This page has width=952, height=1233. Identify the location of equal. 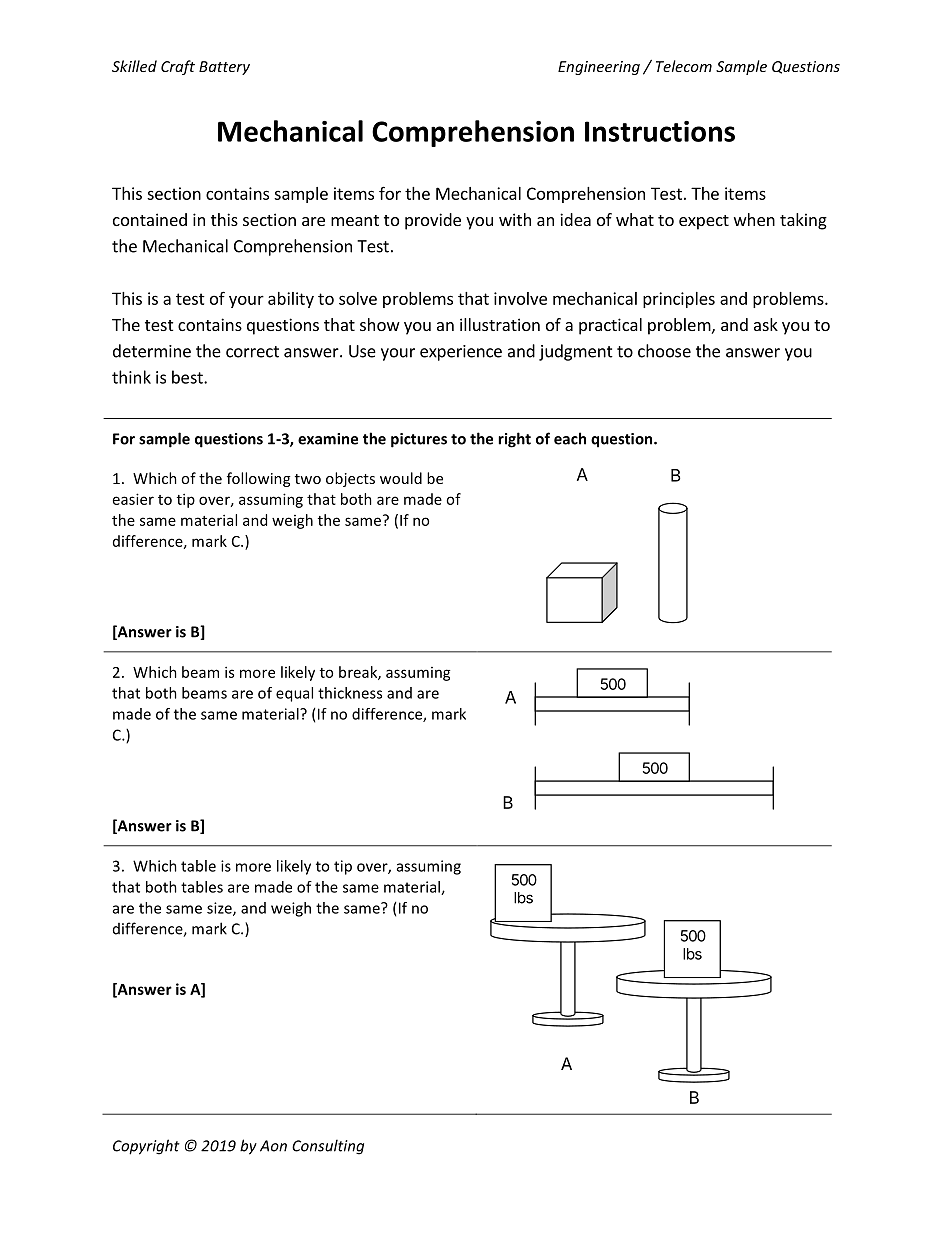
(294, 694).
